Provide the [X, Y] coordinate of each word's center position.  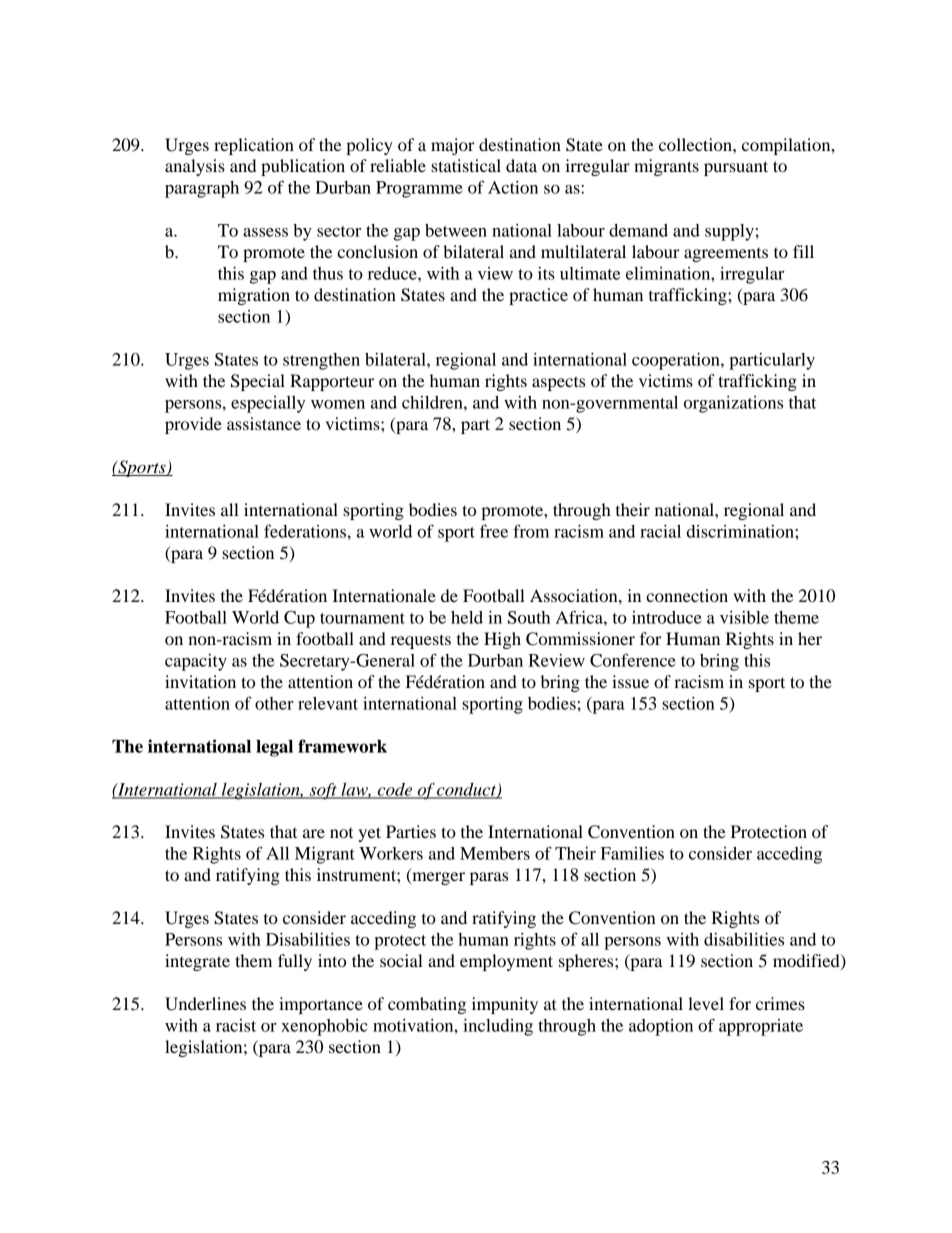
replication [254, 146]
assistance [264, 423]
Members [495, 853]
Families [632, 853]
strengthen [321, 361]
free [494, 531]
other [274, 703]
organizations [733, 404]
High [502, 640]
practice [538, 296]
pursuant [736, 168]
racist [236, 1025]
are [314, 833]
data [521, 165]
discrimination [741, 531]
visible [744, 617]
